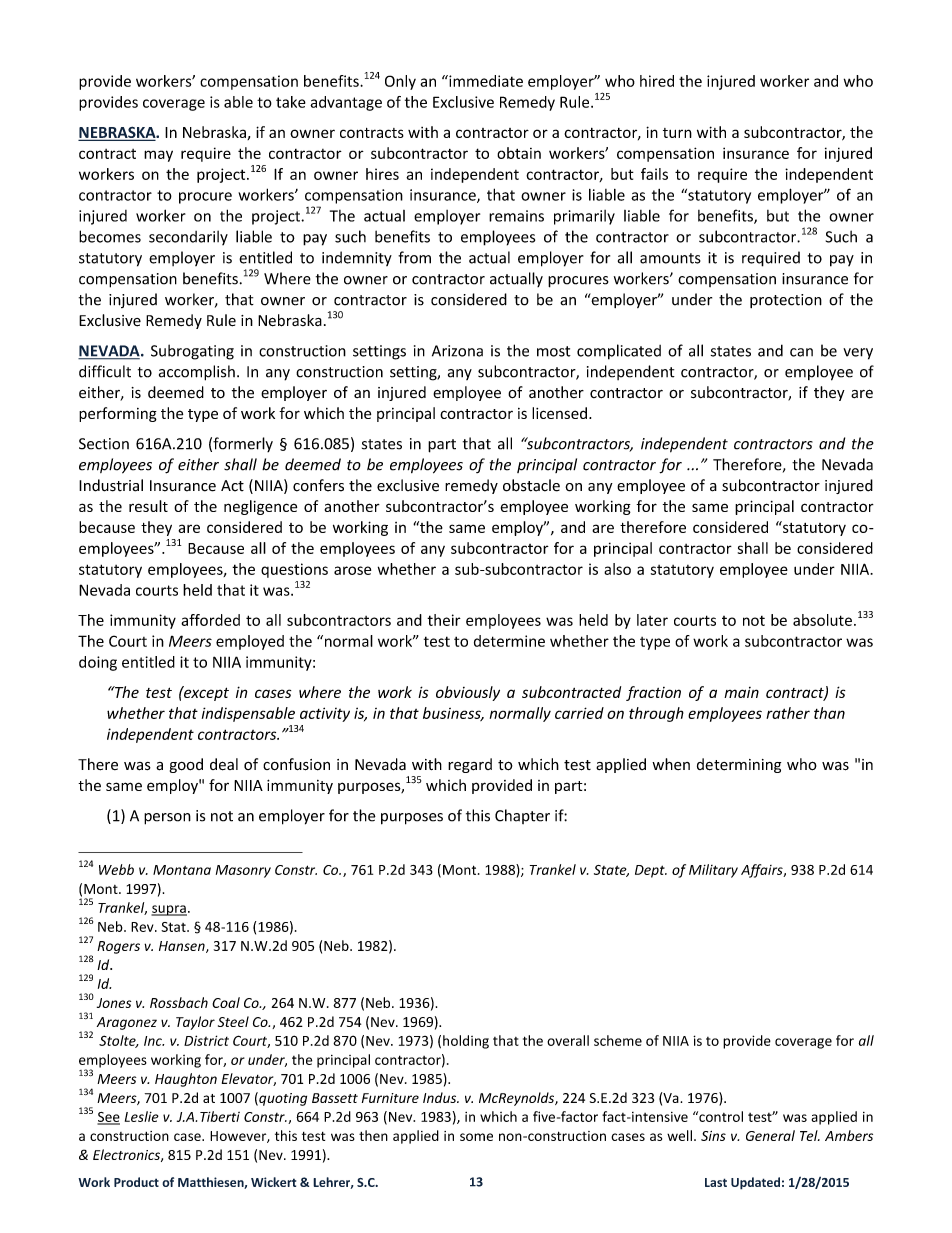 The image size is (952, 1233). I want to click on Leslie, so click(142, 1116).
